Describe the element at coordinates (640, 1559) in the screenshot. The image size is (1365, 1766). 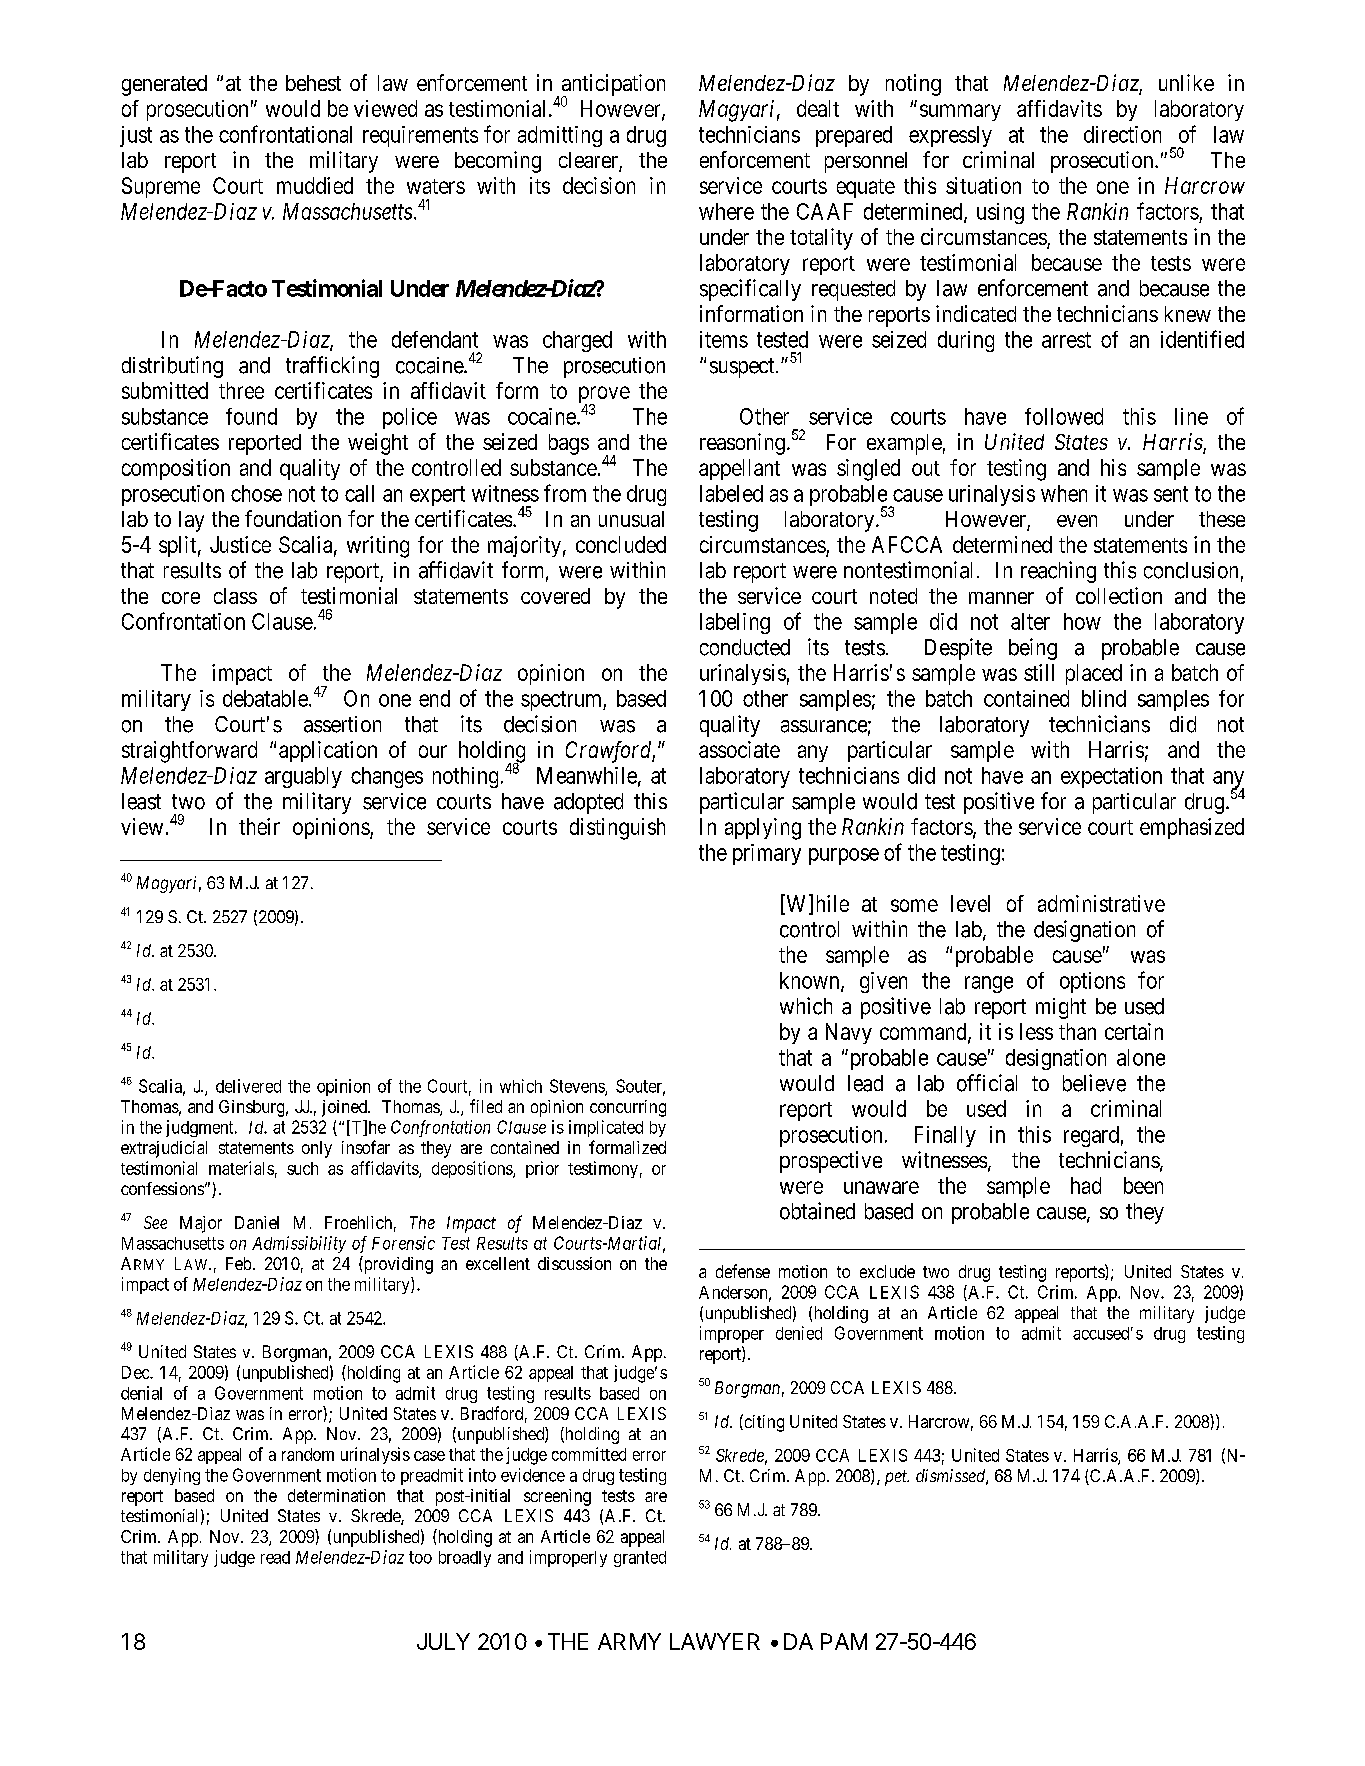
I see `granted` at that location.
